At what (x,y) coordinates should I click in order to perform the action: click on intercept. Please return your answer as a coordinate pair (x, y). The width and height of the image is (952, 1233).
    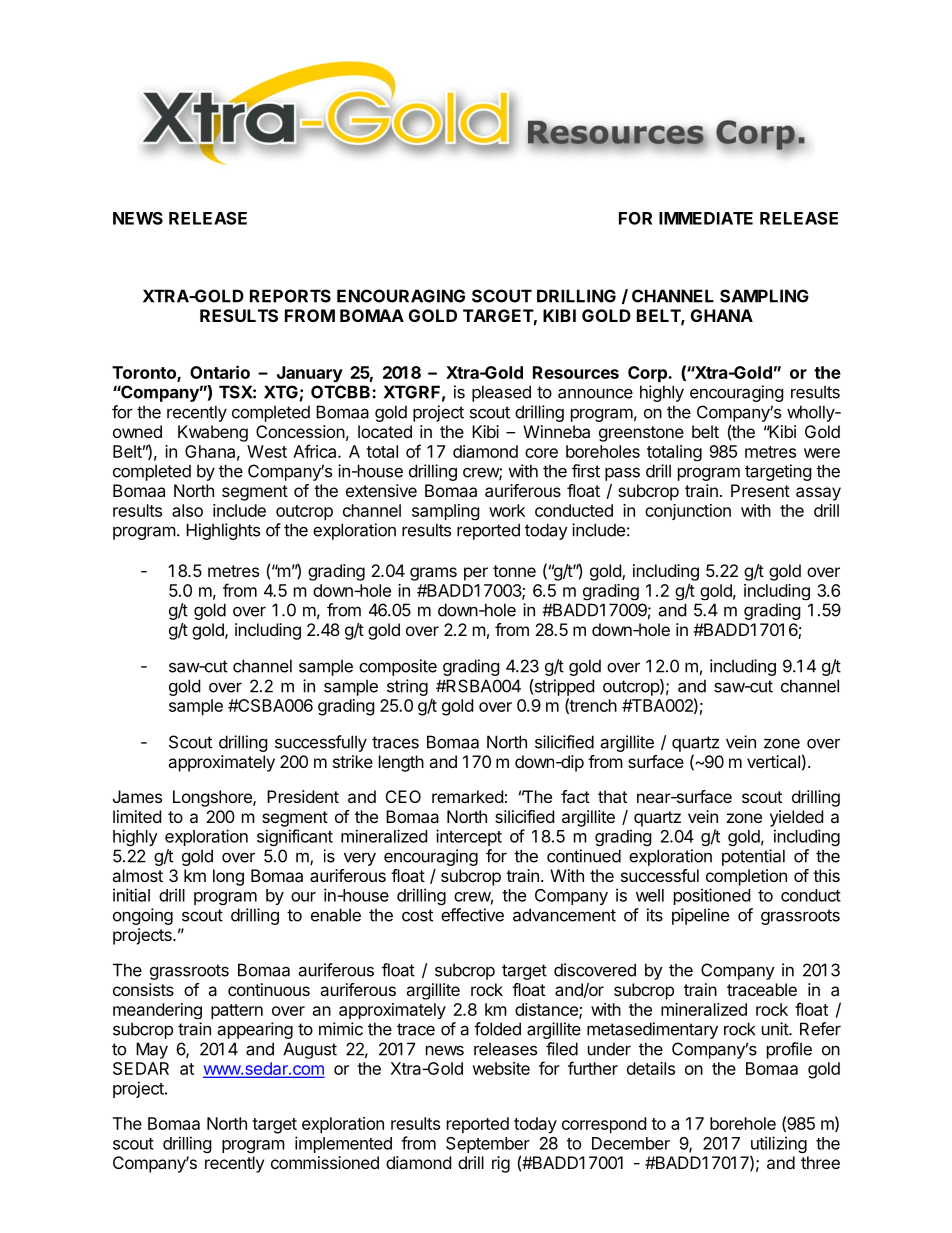
    Looking at the image, I should click on (469, 837).
